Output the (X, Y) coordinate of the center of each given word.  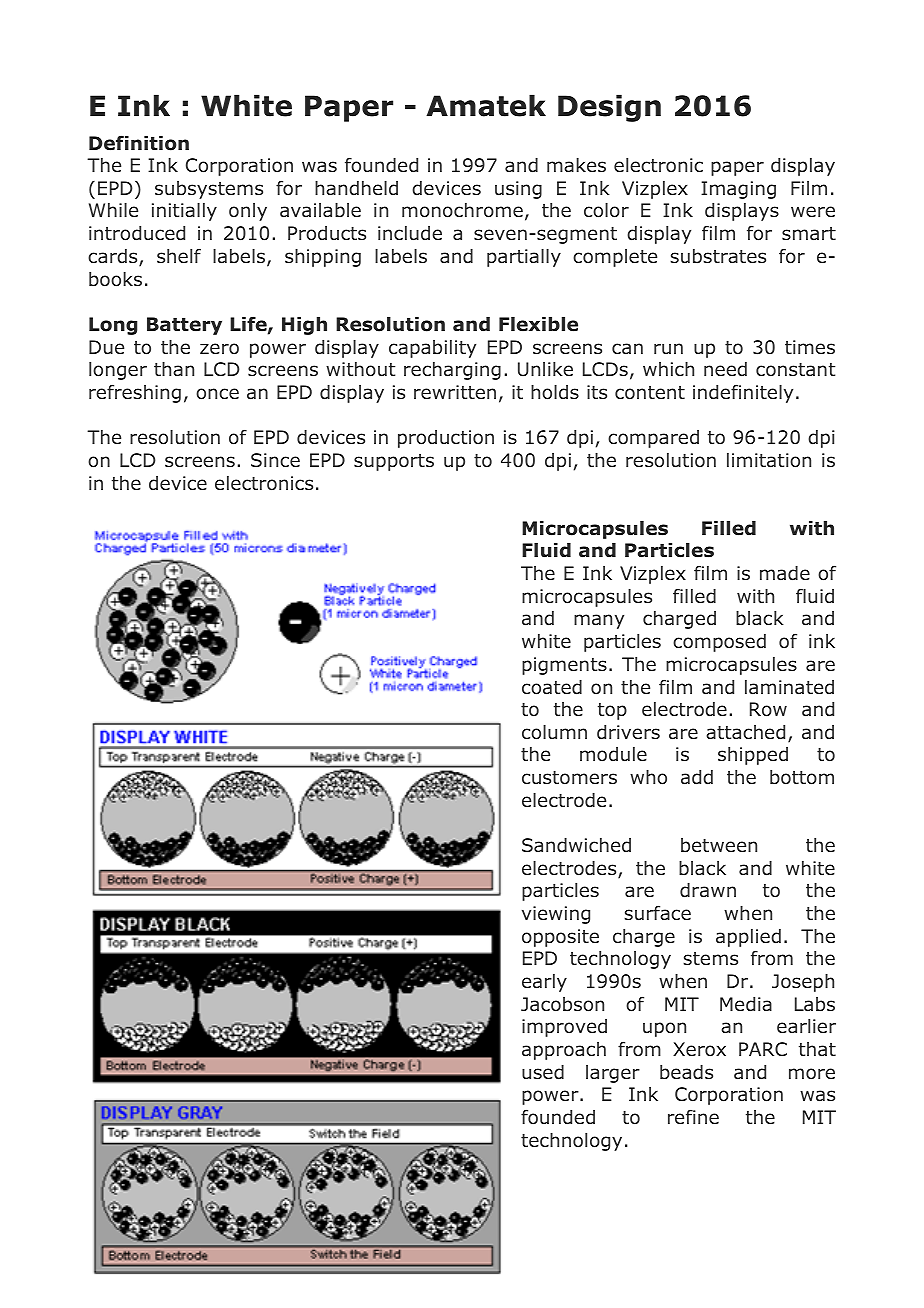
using (518, 190)
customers (569, 778)
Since (275, 460)
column (554, 732)
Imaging (738, 190)
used (543, 1072)
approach (564, 1051)
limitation (769, 460)
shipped (753, 756)
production (446, 439)
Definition (139, 143)
